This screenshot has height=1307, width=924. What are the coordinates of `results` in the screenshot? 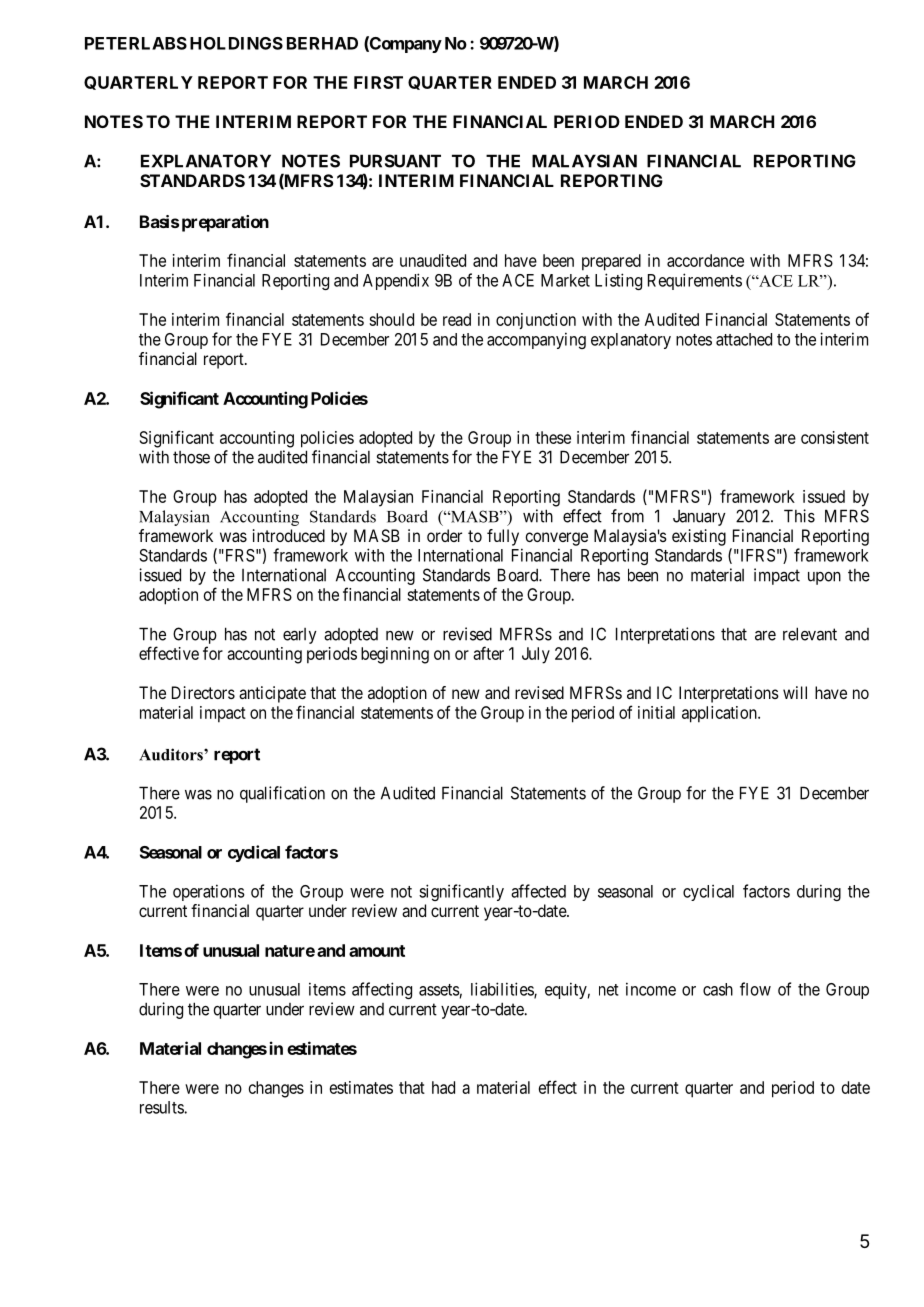 It's located at (162, 1107).
